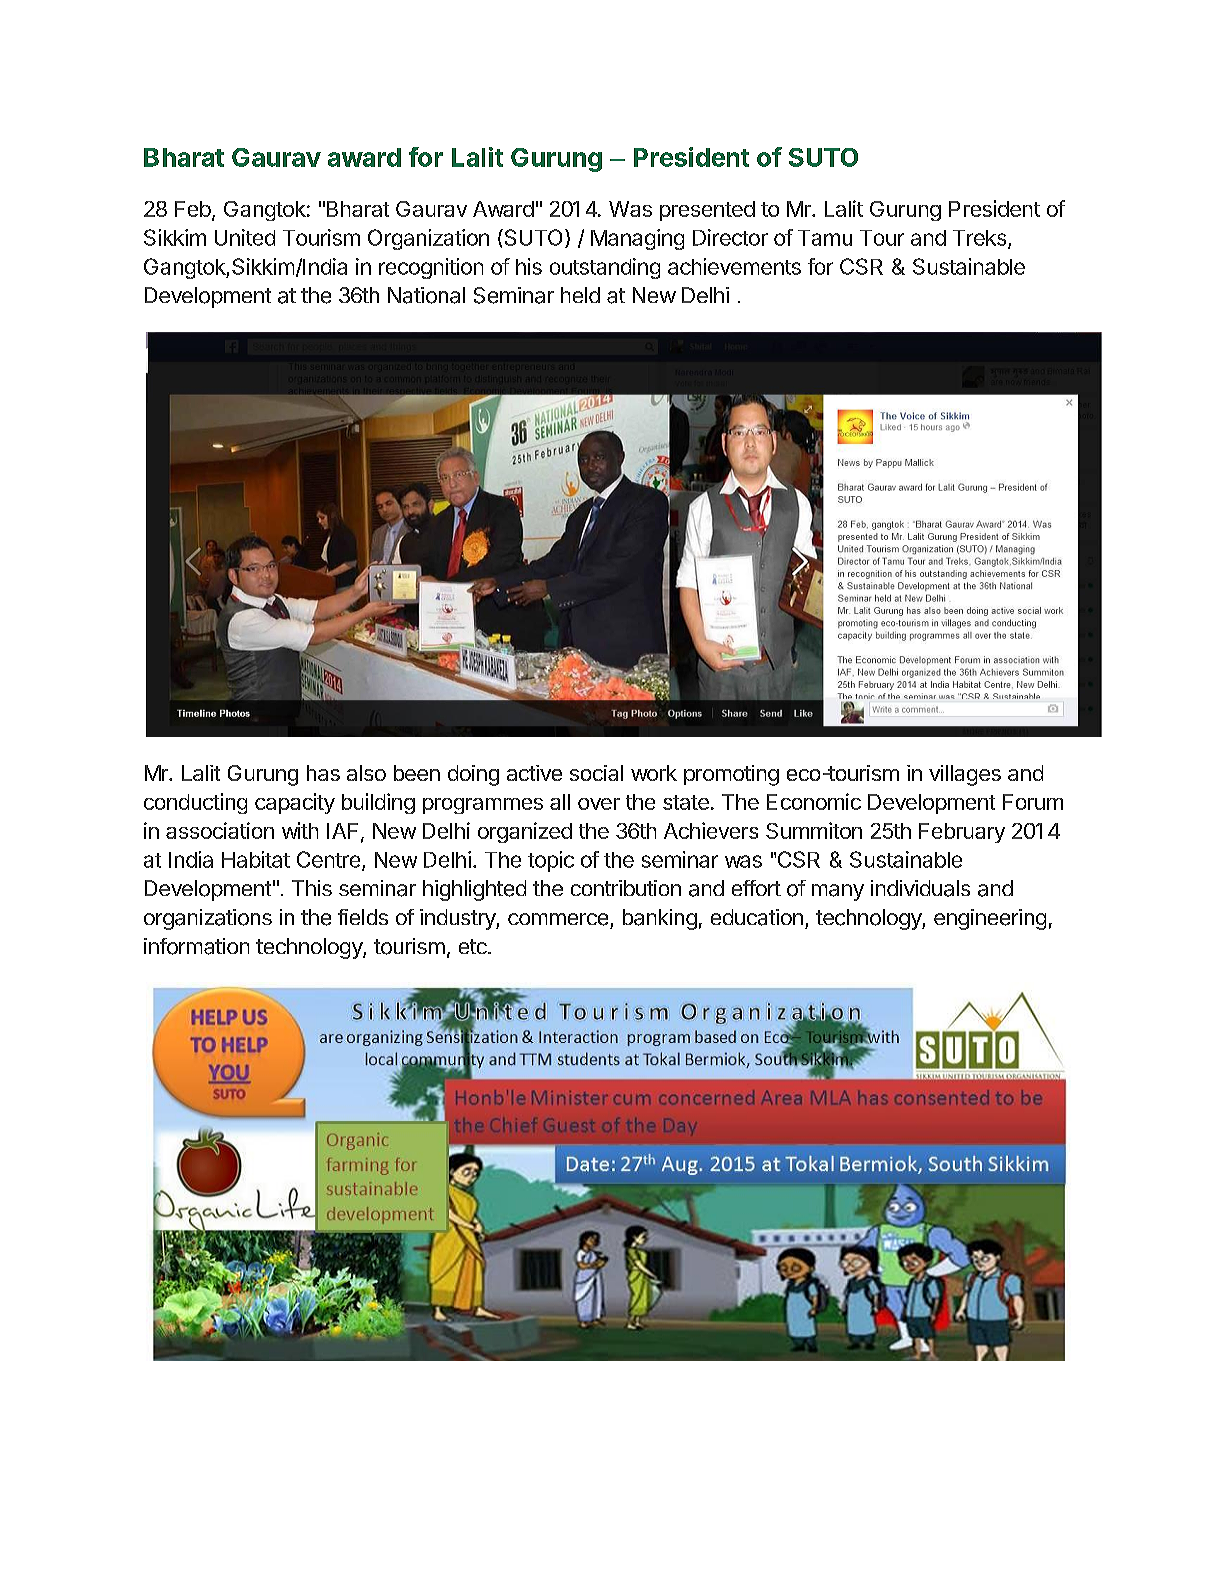  What do you see at coordinates (323, 773) in the screenshot?
I see `has` at bounding box center [323, 773].
